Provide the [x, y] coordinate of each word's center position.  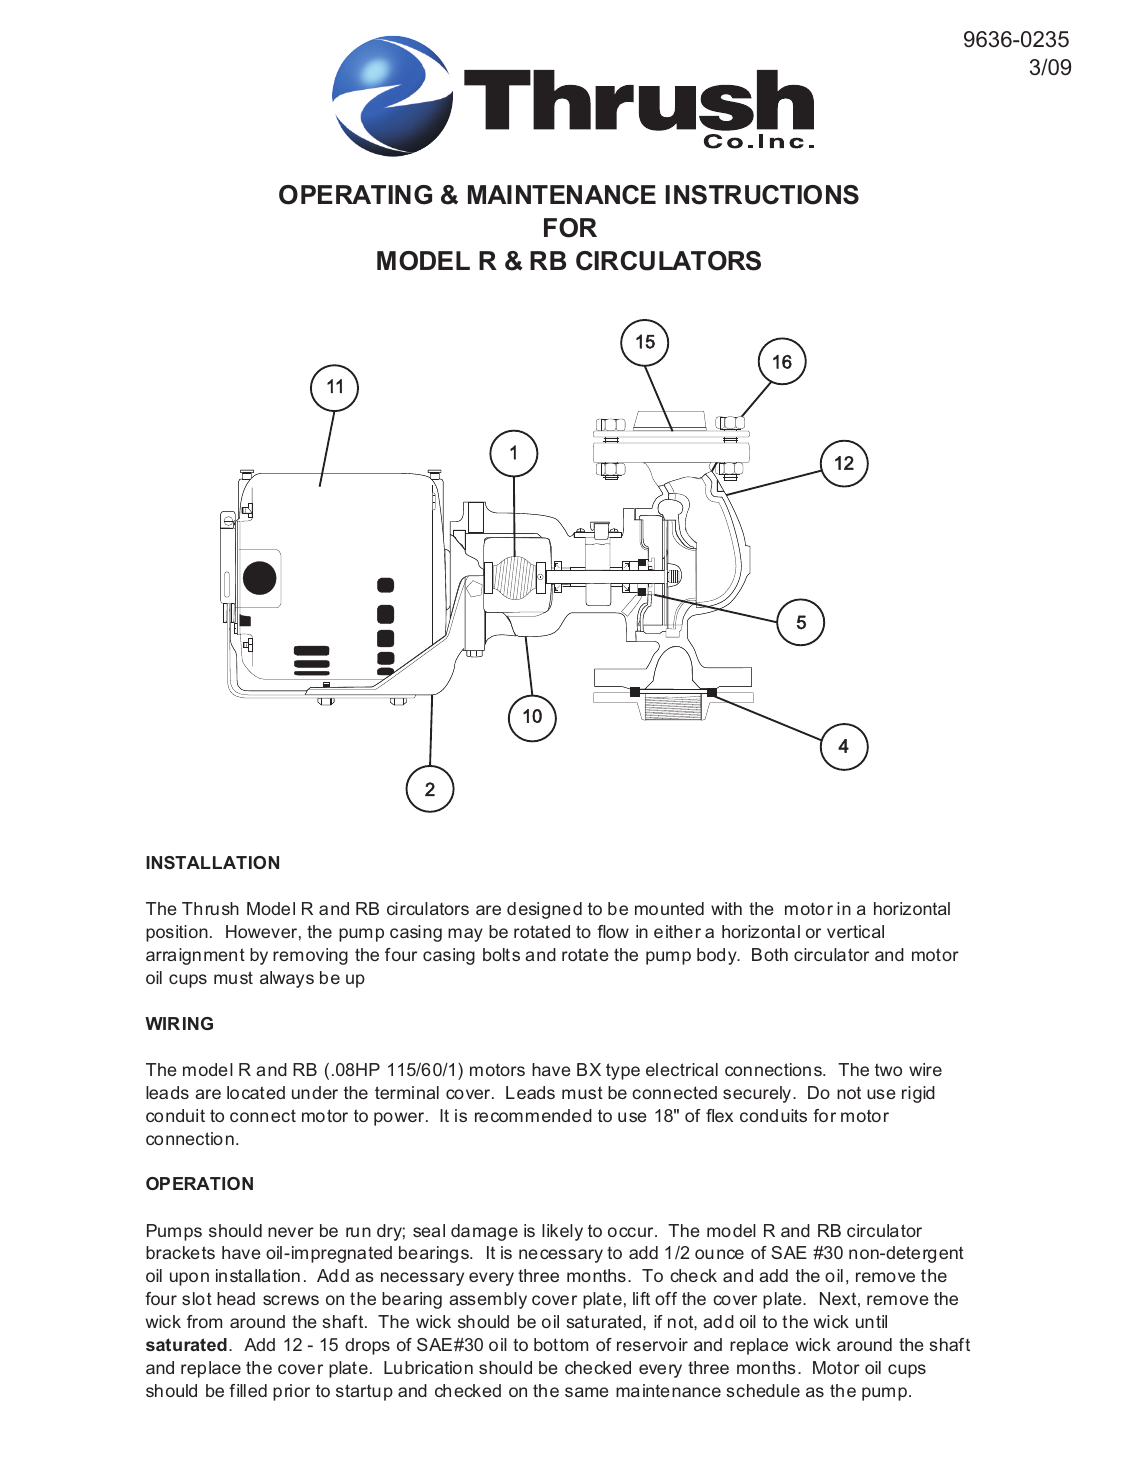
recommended [533, 1115]
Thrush [210, 908]
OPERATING [355, 195]
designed [544, 910]
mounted [669, 908]
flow [613, 931]
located [256, 1092]
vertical [855, 931]
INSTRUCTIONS [762, 195]
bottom [561, 1344]
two [888, 1069]
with [726, 908]
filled [248, 1390]
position [177, 933]
